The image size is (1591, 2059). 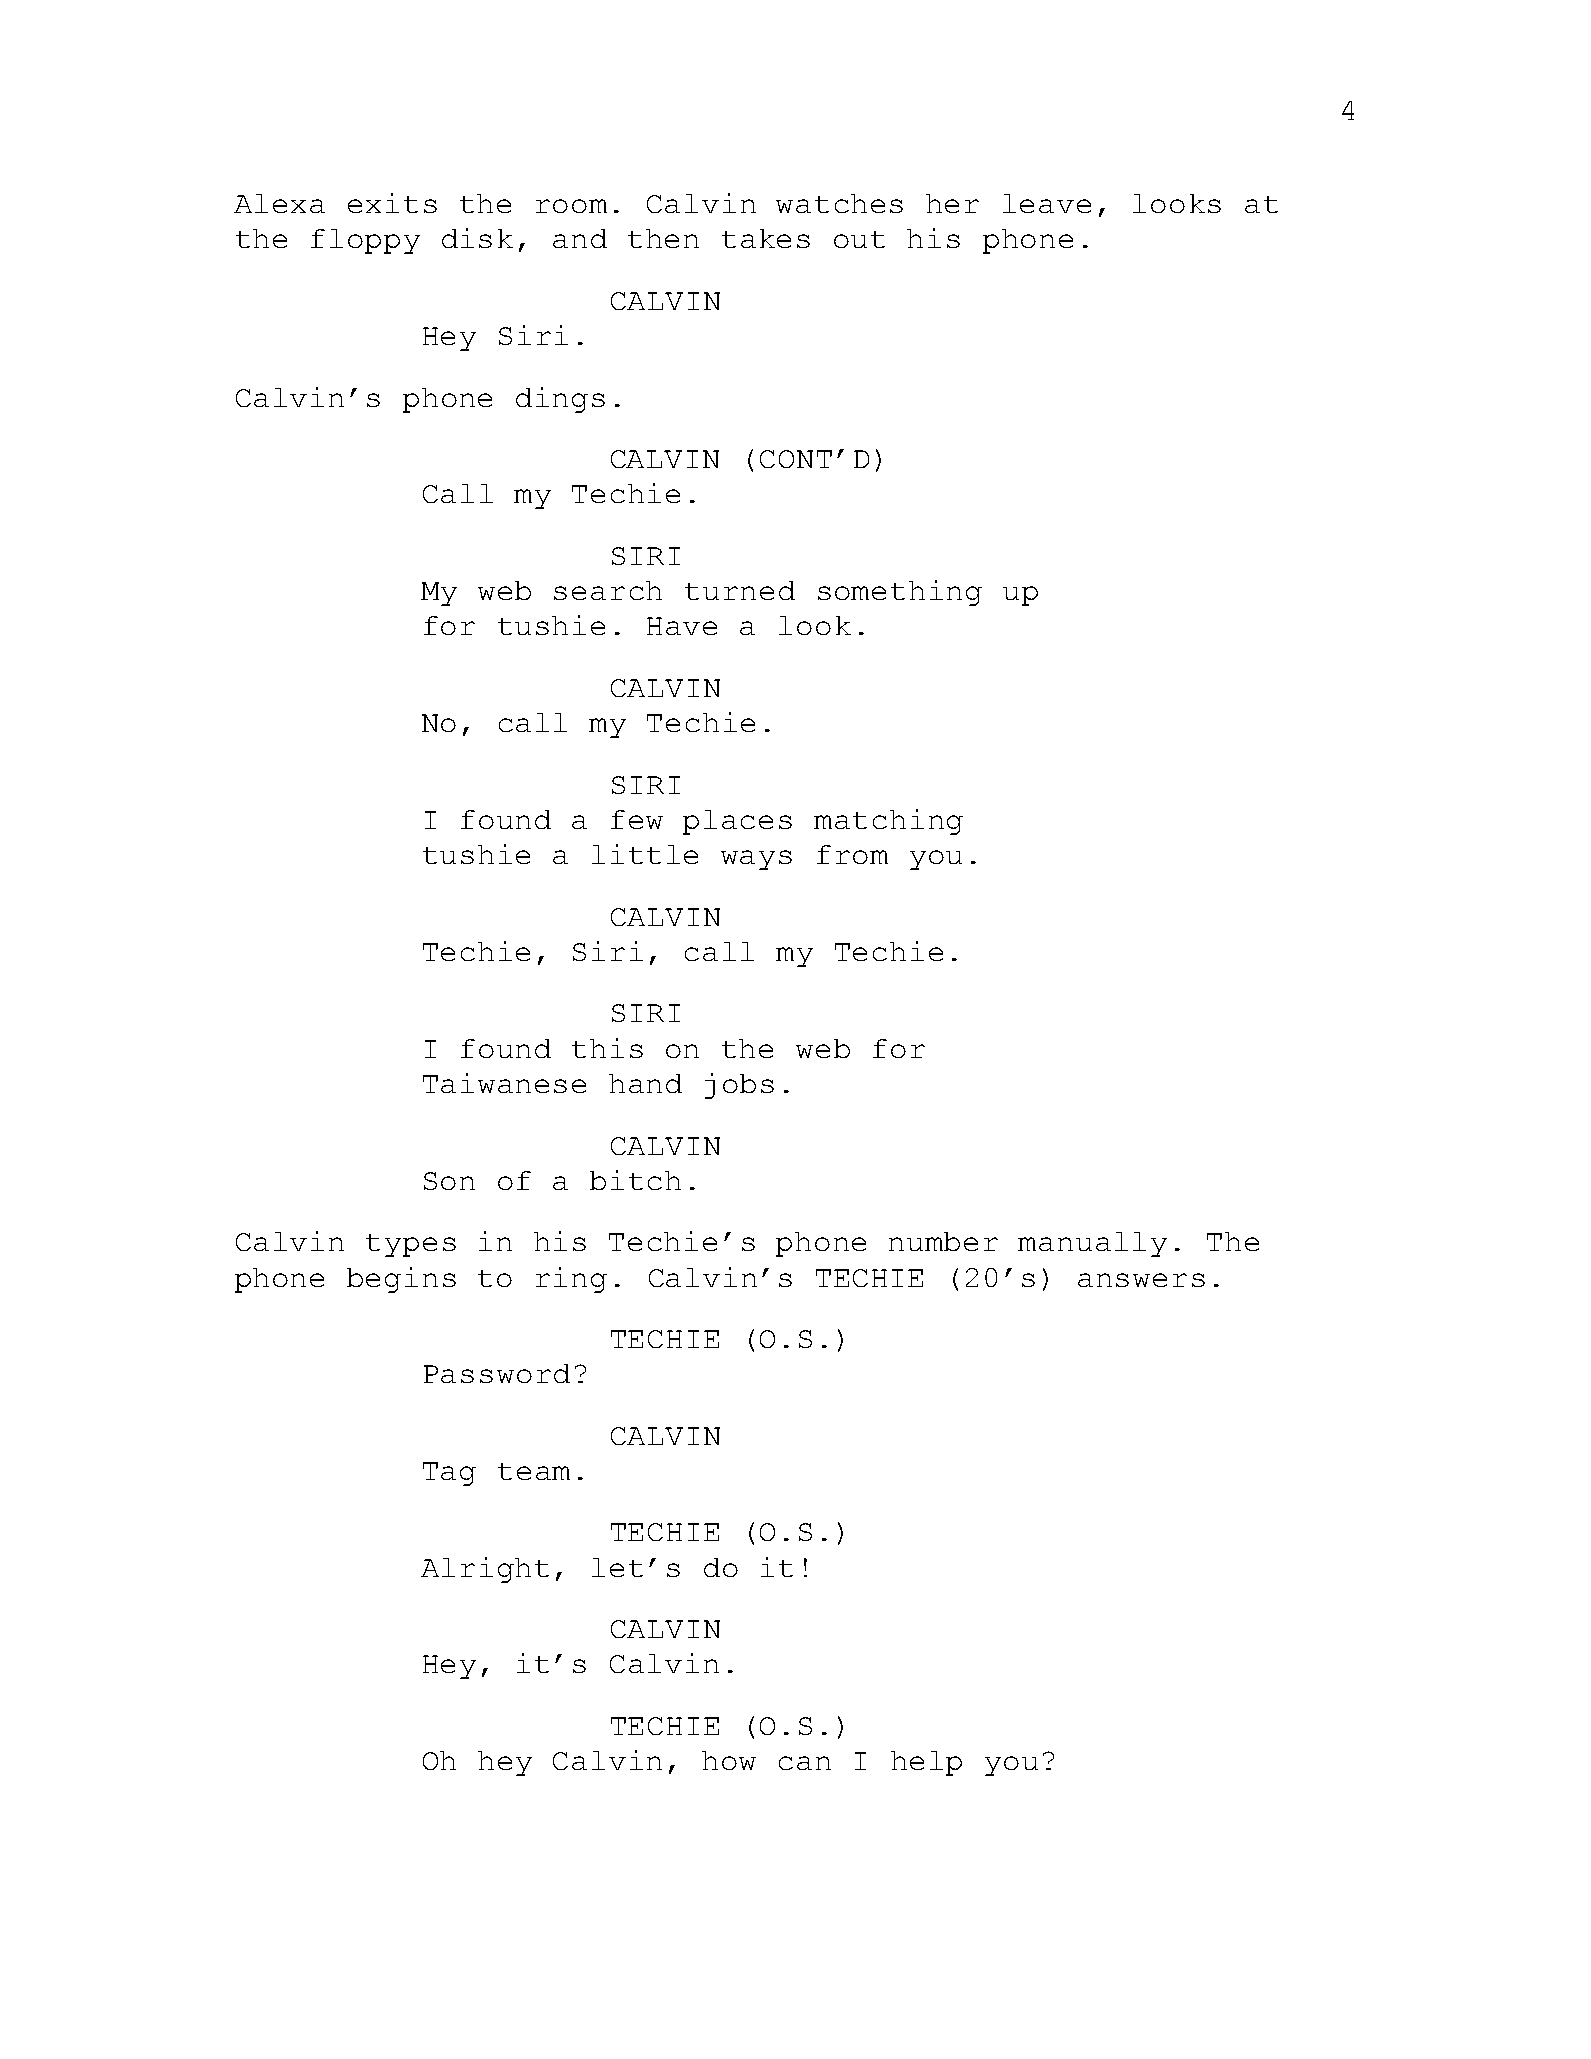 What do you see at coordinates (608, 590) in the page?
I see `search` at bounding box center [608, 590].
